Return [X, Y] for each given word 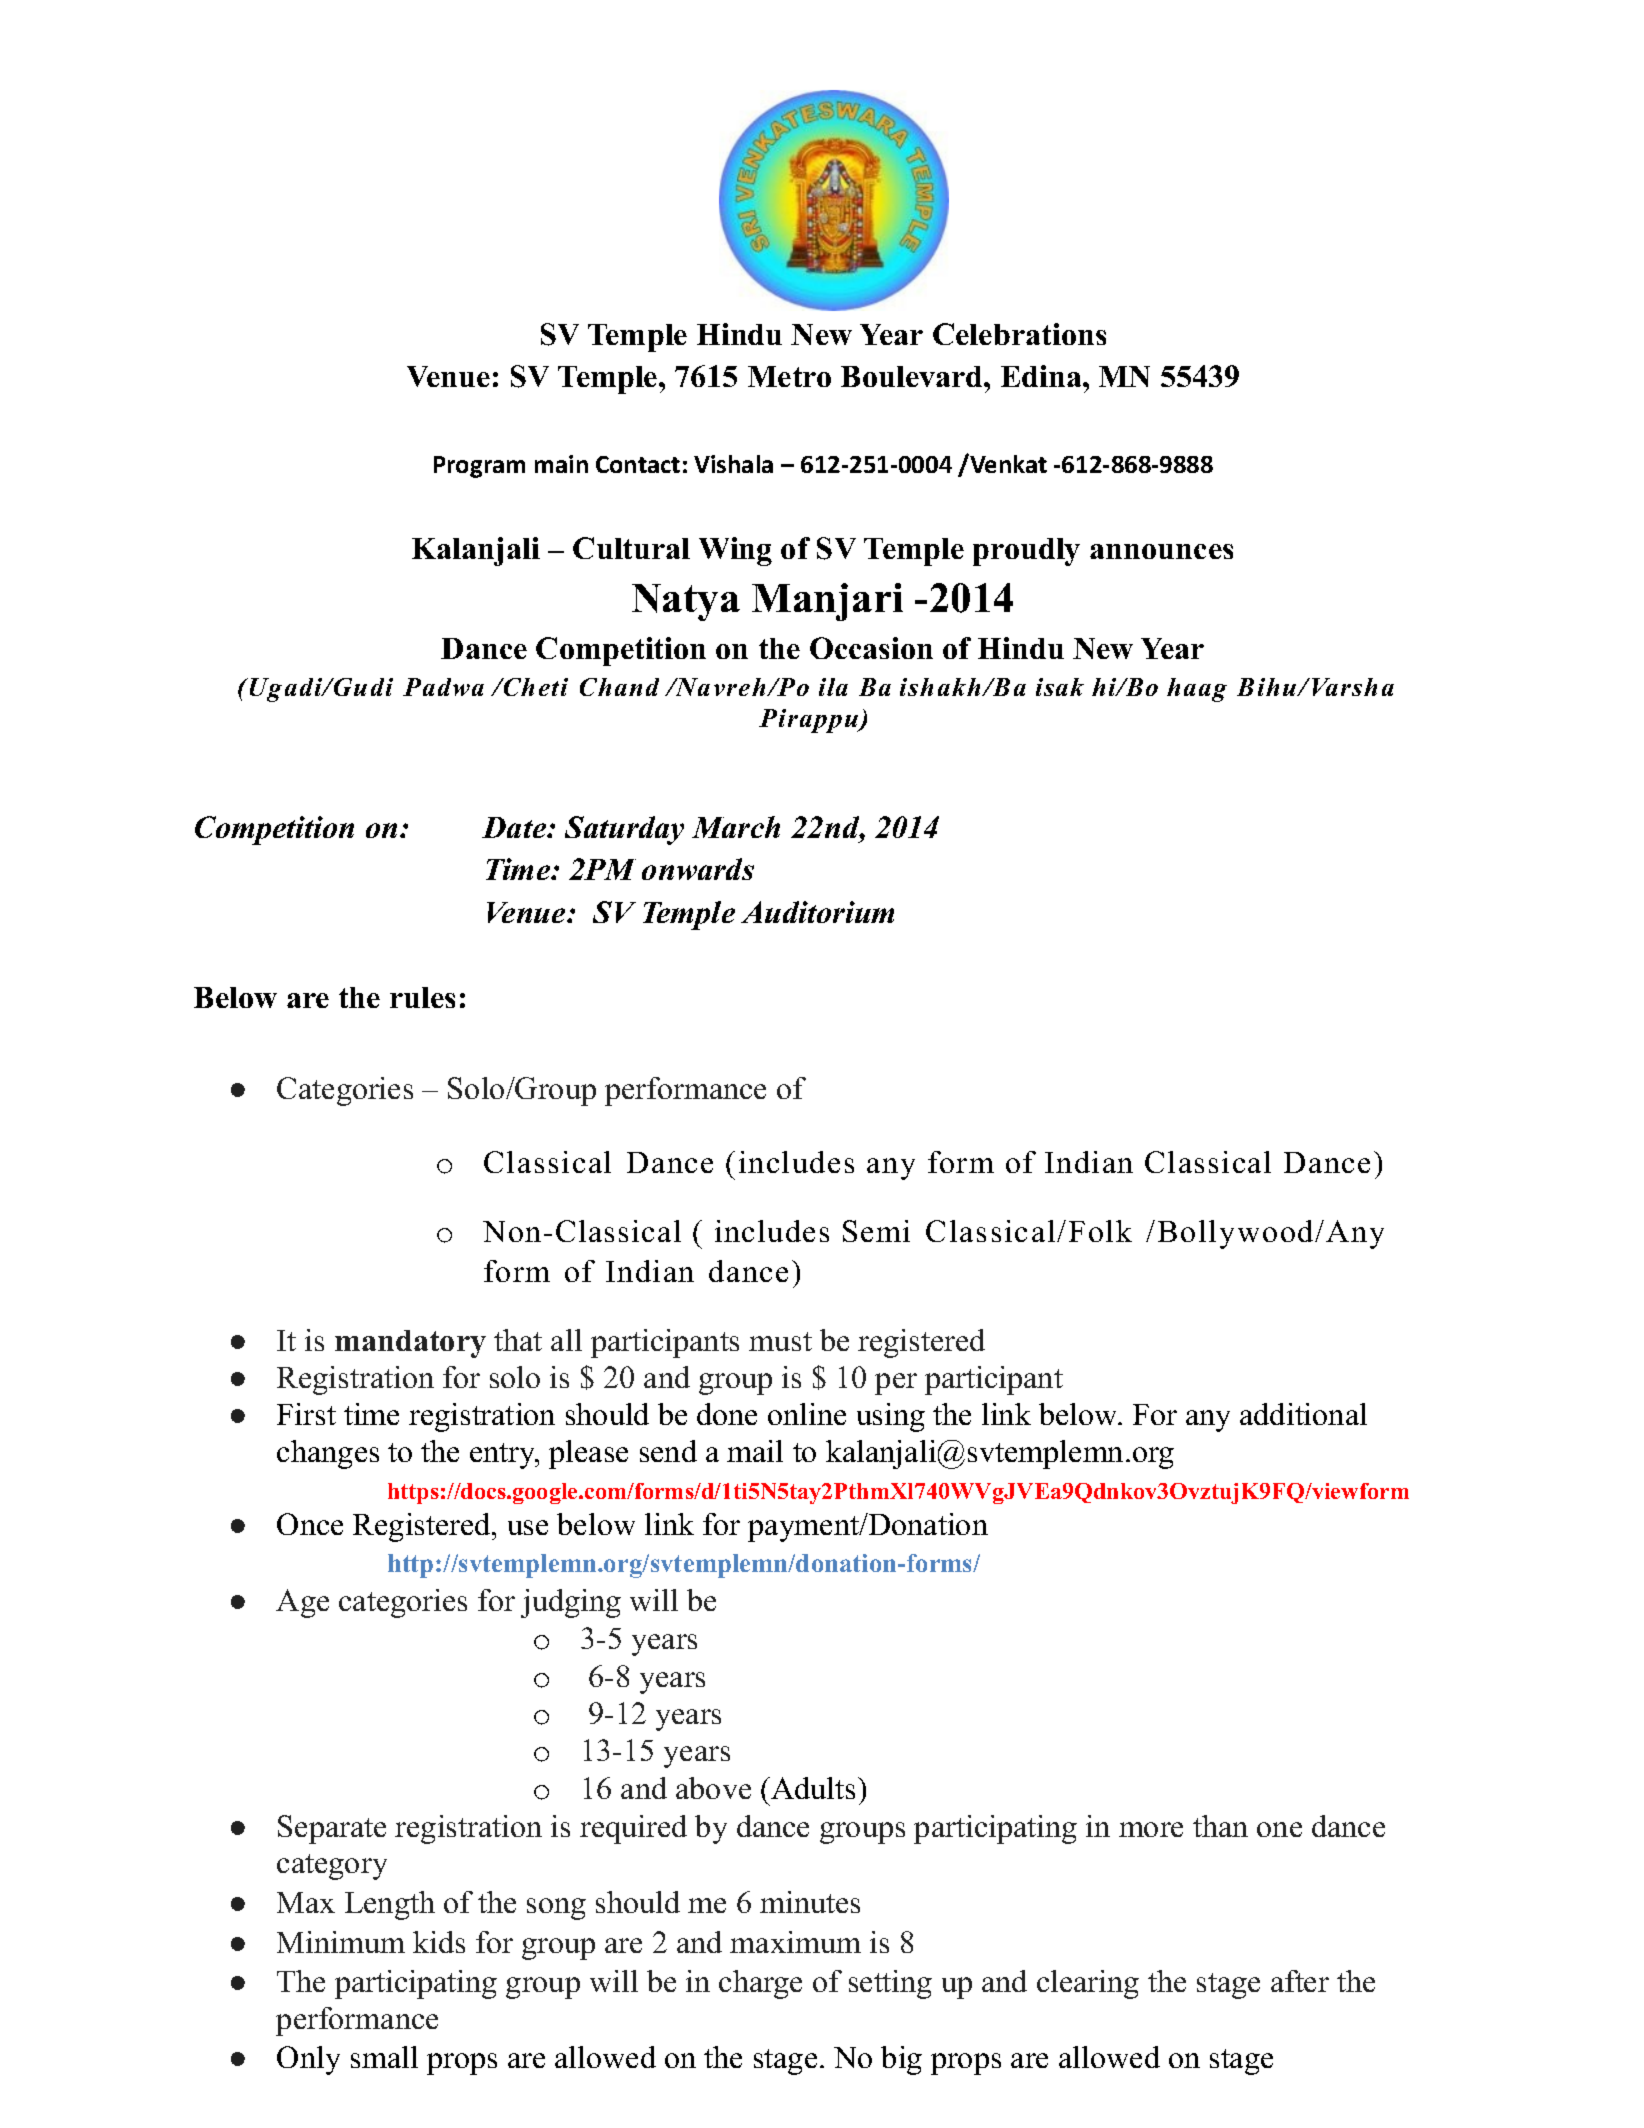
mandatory [410, 1344]
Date [515, 827]
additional [1303, 1414]
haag [1197, 690]
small [384, 2057]
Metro [789, 376]
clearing [1088, 1984]
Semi [876, 1231]
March [736, 827]
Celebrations [1019, 334]
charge [760, 1984]
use [528, 1527]
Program [479, 467]
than [1220, 1826]
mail [755, 1451]
